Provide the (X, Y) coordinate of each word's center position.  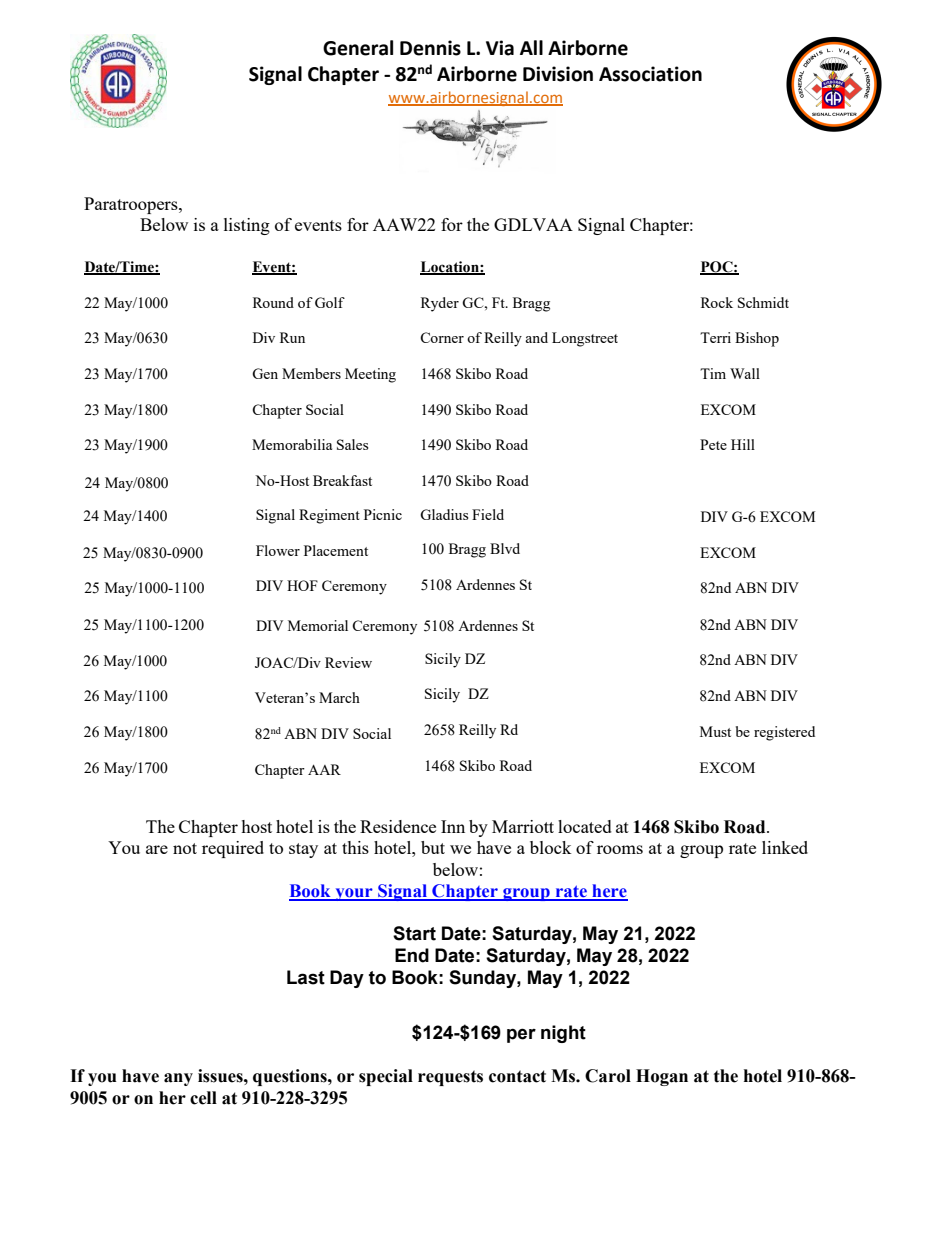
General (358, 48)
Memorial (318, 625)
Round (273, 302)
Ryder (440, 304)
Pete (713, 444)
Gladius (444, 514)
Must (715, 731)
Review (348, 662)
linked (785, 847)
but (433, 847)
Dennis (430, 48)
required (233, 849)
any (178, 1079)
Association (650, 74)
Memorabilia (292, 444)
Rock (717, 302)
